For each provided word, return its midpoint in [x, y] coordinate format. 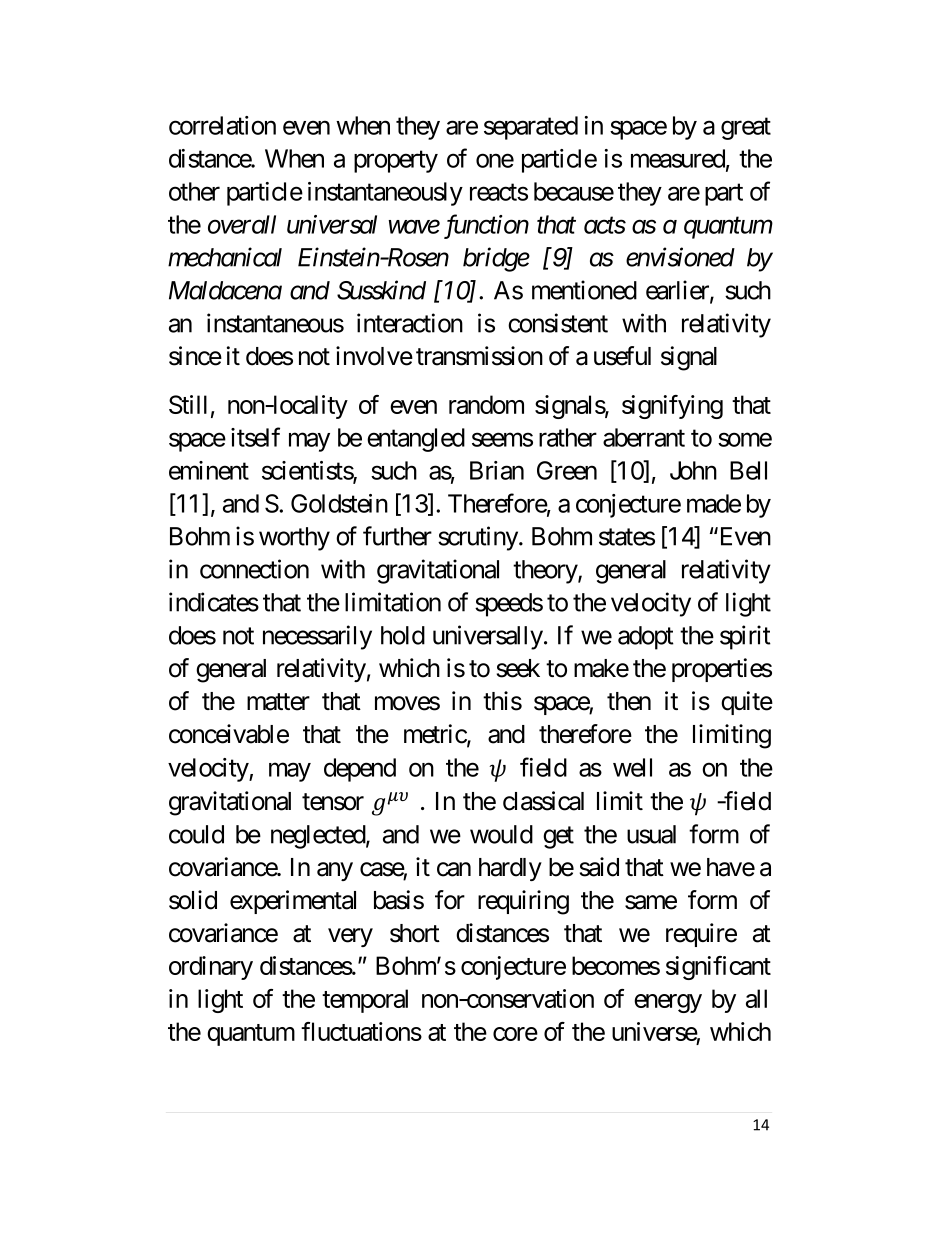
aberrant [644, 437]
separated [531, 128]
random [486, 404]
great [746, 129]
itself [255, 437]
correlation [222, 125]
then [629, 701]
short [415, 933]
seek [518, 668]
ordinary [211, 968]
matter [278, 702]
